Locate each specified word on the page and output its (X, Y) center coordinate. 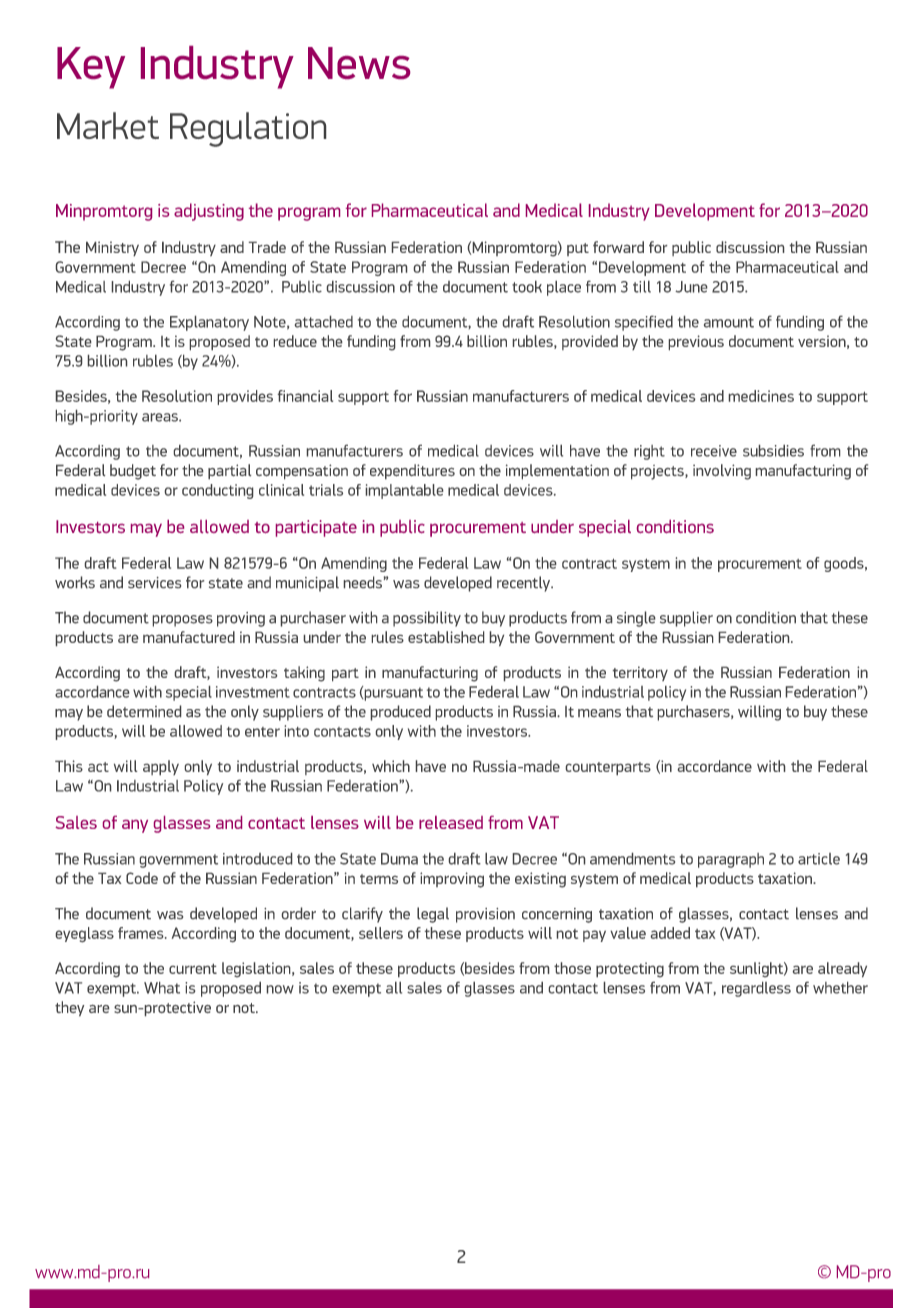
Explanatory (209, 323)
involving (722, 472)
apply (161, 767)
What (162, 988)
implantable (404, 491)
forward (618, 247)
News (359, 63)
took (527, 287)
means (599, 713)
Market (108, 125)
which (391, 766)
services (154, 582)
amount (729, 322)
